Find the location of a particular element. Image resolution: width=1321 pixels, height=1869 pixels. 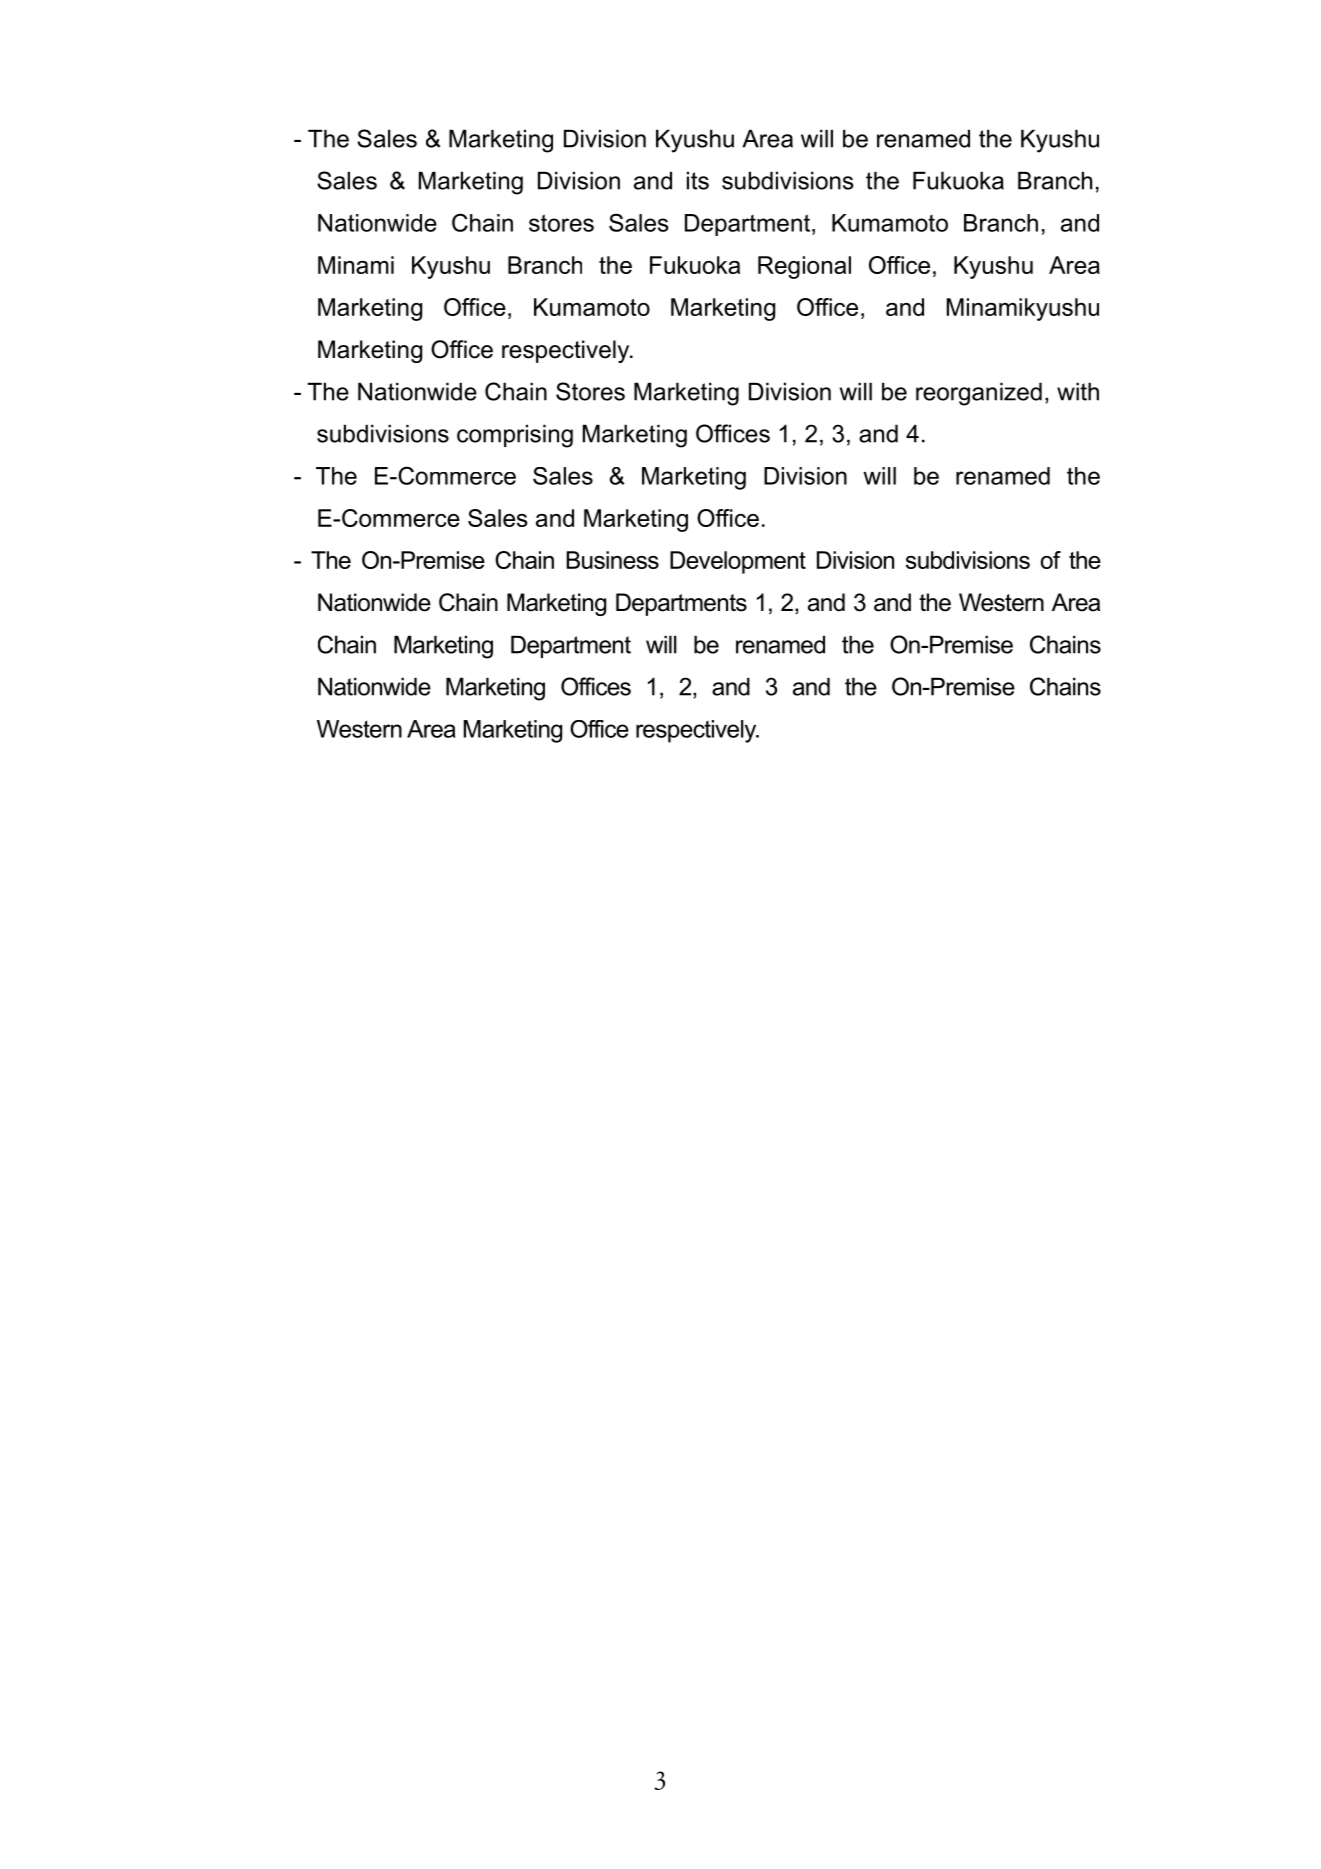

with is located at coordinates (1078, 391).
